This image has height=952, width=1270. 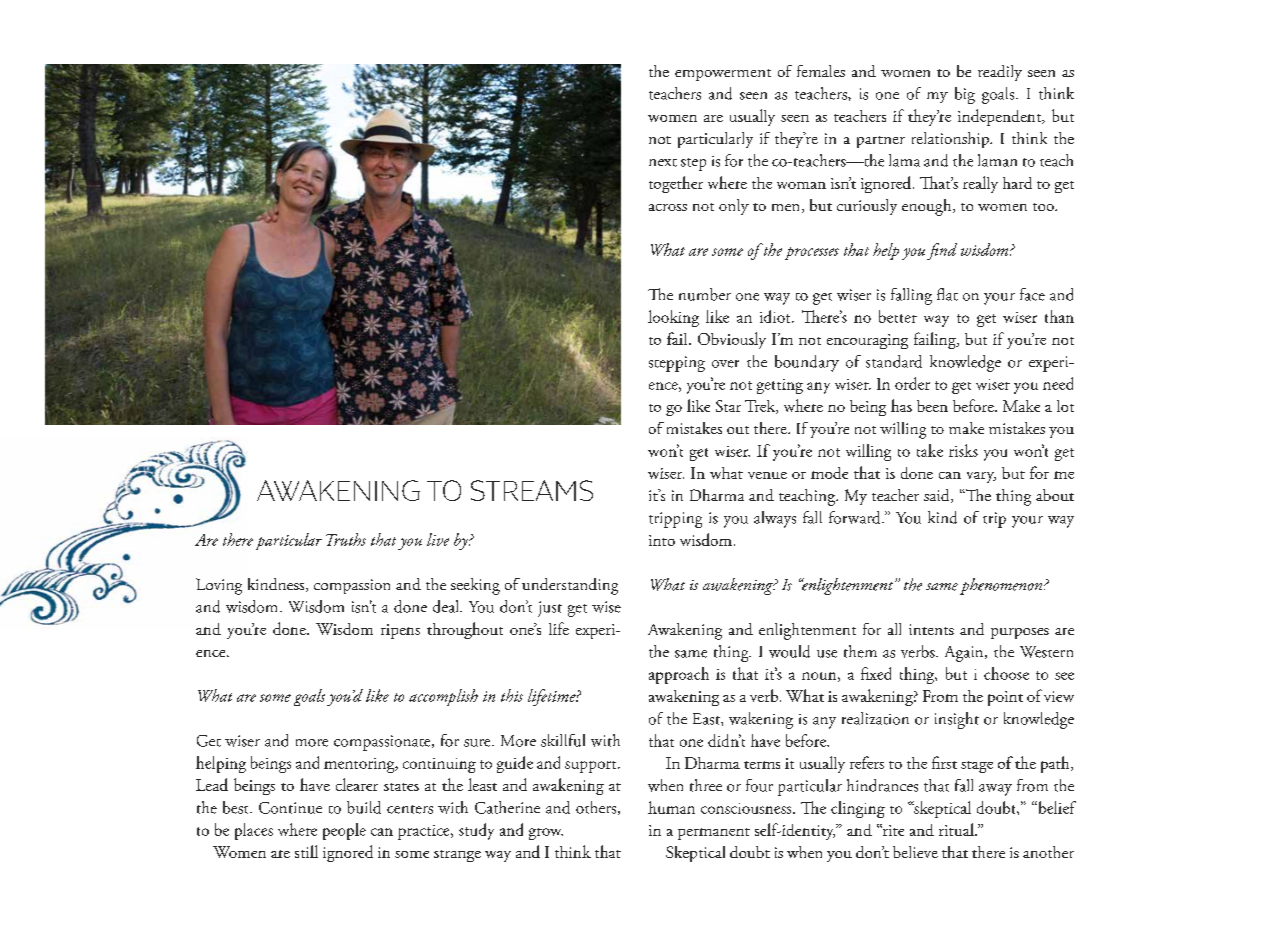 What do you see at coordinates (673, 318) in the image?
I see `looking` at bounding box center [673, 318].
